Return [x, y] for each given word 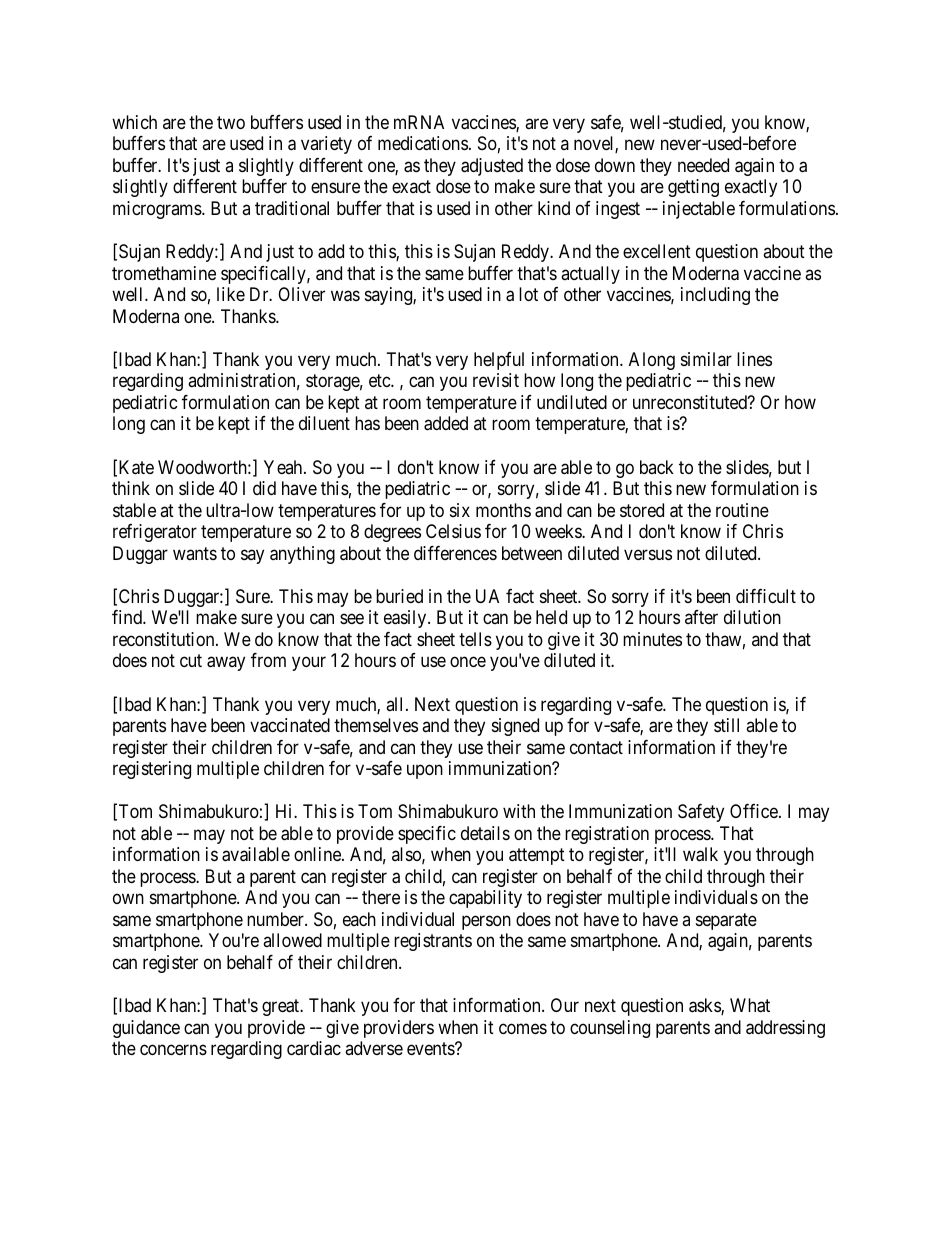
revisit [496, 380]
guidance [146, 1029]
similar [706, 359]
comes [523, 1028]
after [701, 617]
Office [754, 811]
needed [703, 165]
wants [195, 553]
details [485, 833]
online [318, 854]
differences [455, 553]
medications [423, 143]
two [231, 122]
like [231, 294]
